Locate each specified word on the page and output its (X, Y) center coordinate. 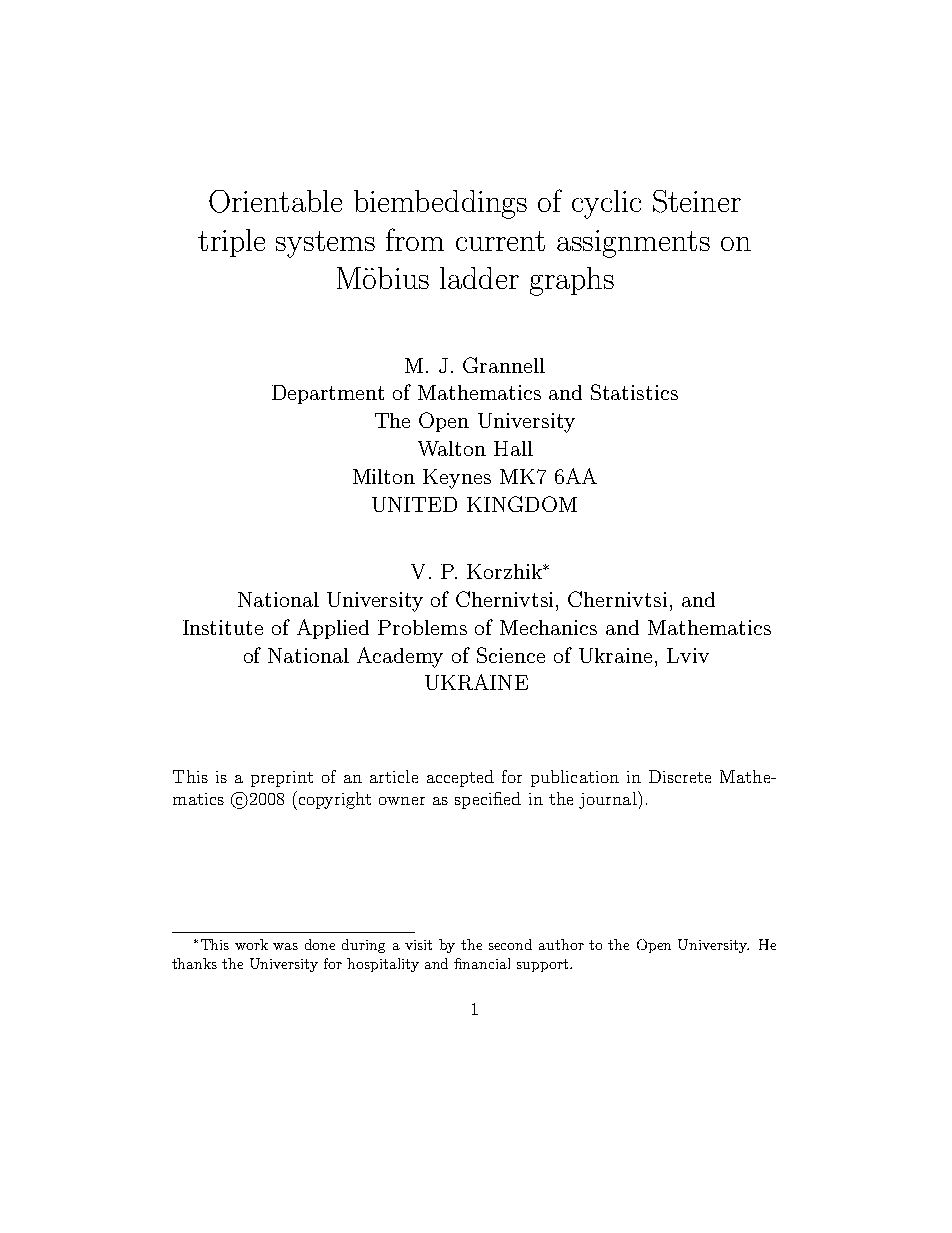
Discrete (680, 776)
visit (418, 945)
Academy (400, 657)
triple (231, 243)
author (561, 944)
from (415, 239)
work (251, 944)
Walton (452, 448)
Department (328, 394)
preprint (282, 779)
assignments (633, 244)
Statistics (634, 392)
